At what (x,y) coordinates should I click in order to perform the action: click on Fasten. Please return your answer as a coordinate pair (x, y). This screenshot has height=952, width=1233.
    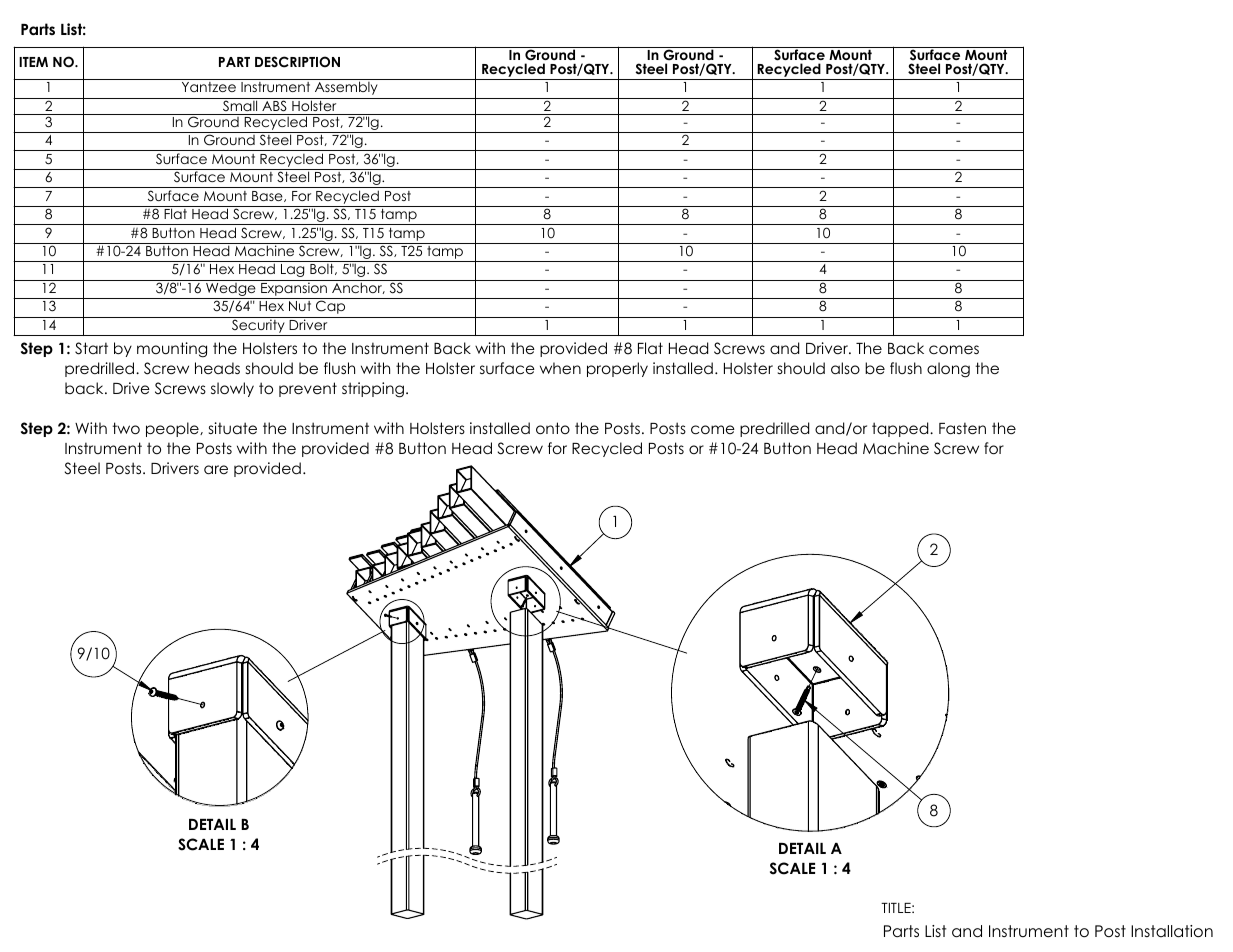
    Looking at the image, I should click on (962, 428).
